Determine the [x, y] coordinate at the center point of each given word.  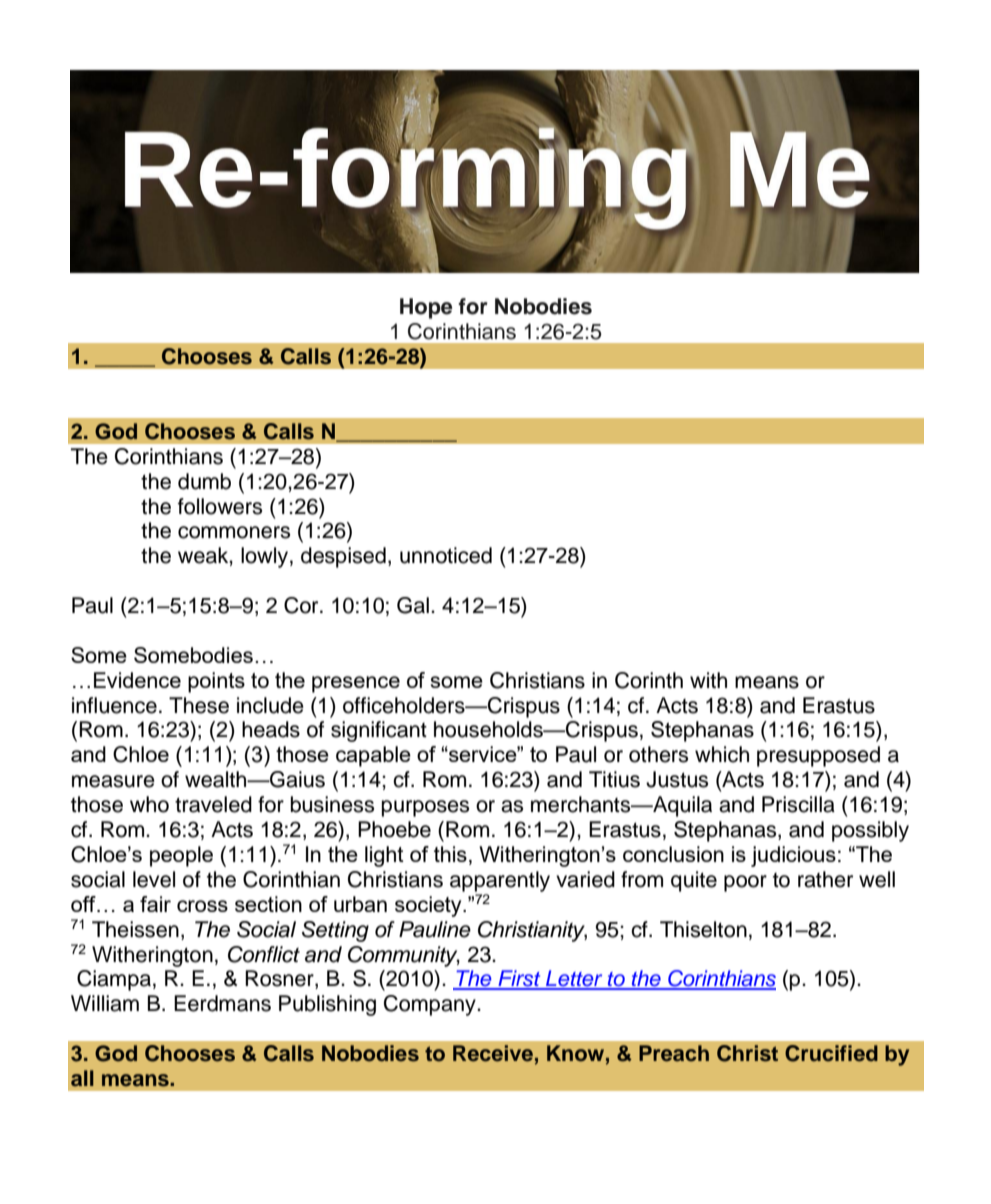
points [216, 682]
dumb [204, 481]
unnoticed [446, 555]
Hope [426, 308]
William [105, 1003]
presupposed [818, 756]
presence [356, 684]
